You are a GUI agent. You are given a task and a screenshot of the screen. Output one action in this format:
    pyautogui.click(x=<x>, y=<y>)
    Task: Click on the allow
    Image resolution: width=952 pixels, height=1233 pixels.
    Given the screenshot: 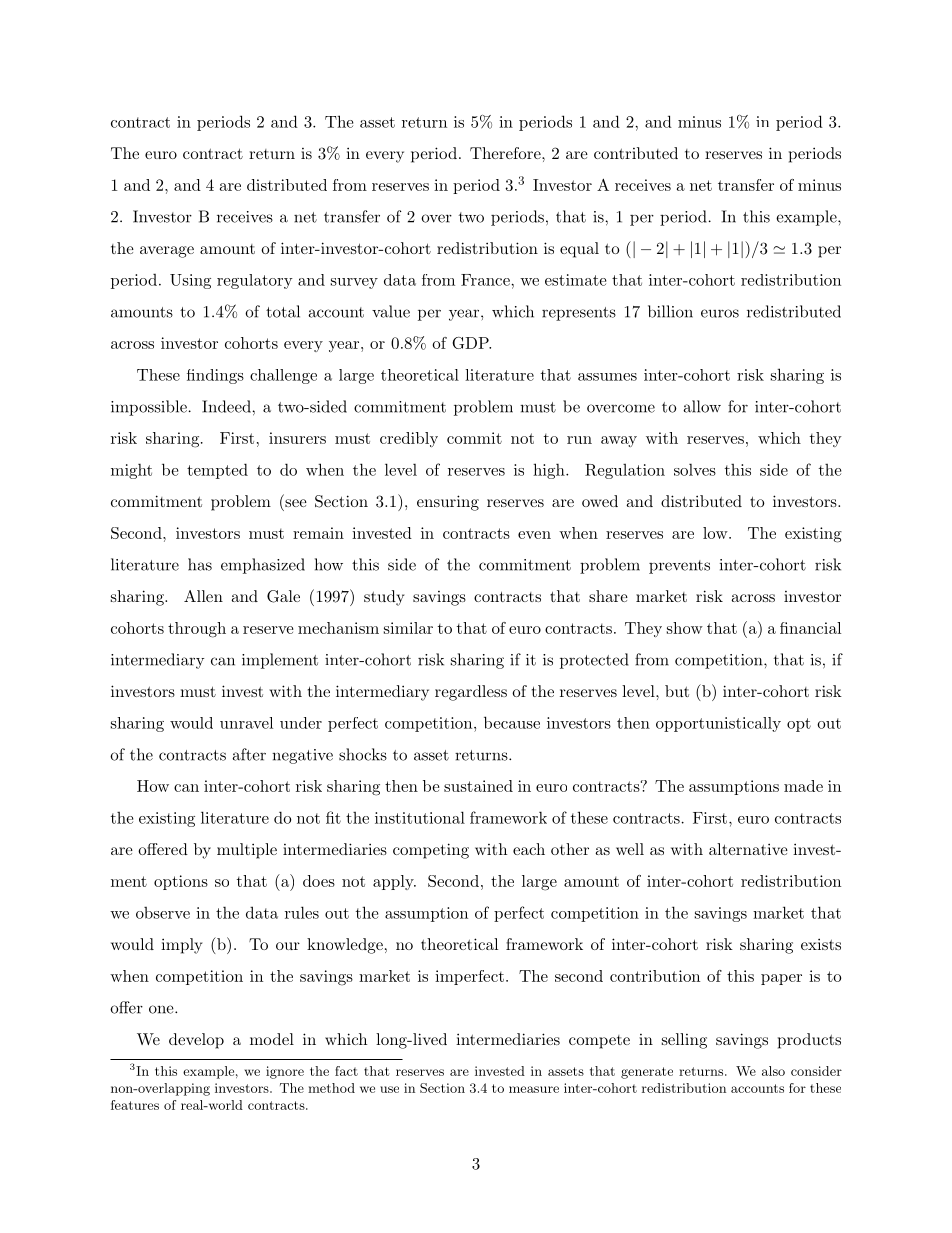 What is the action you would take?
    pyautogui.click(x=702, y=406)
